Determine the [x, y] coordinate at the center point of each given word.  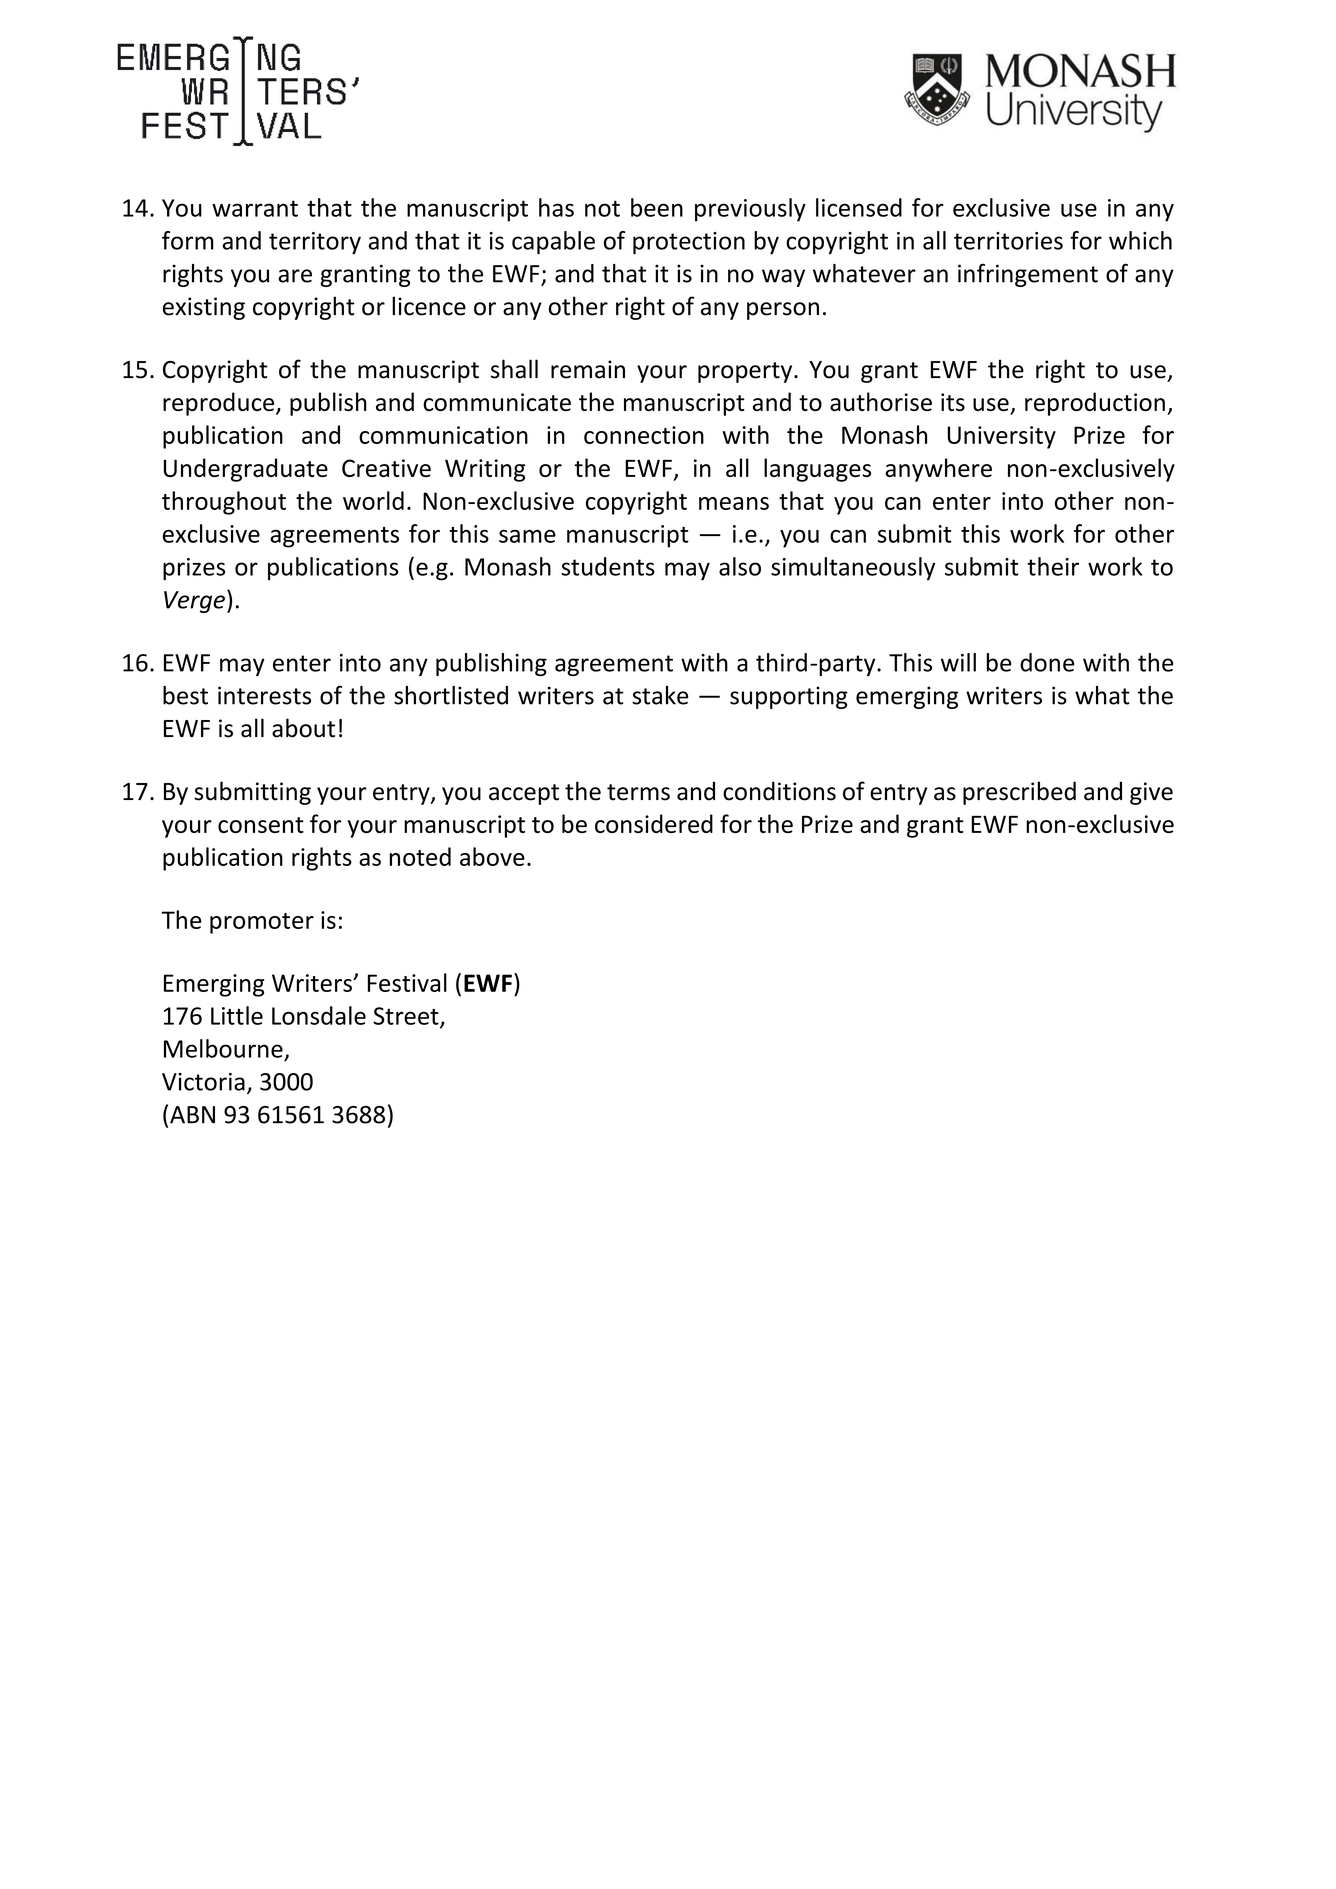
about [303, 728]
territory [315, 243]
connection [644, 435]
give [1151, 793]
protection [689, 243]
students [608, 566]
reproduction [1095, 404]
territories [1008, 241]
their [1053, 566]
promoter [262, 923]
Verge [194, 602]
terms [638, 792]
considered [654, 823]
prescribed [1019, 793]
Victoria [203, 1082]
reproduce [220, 404]
